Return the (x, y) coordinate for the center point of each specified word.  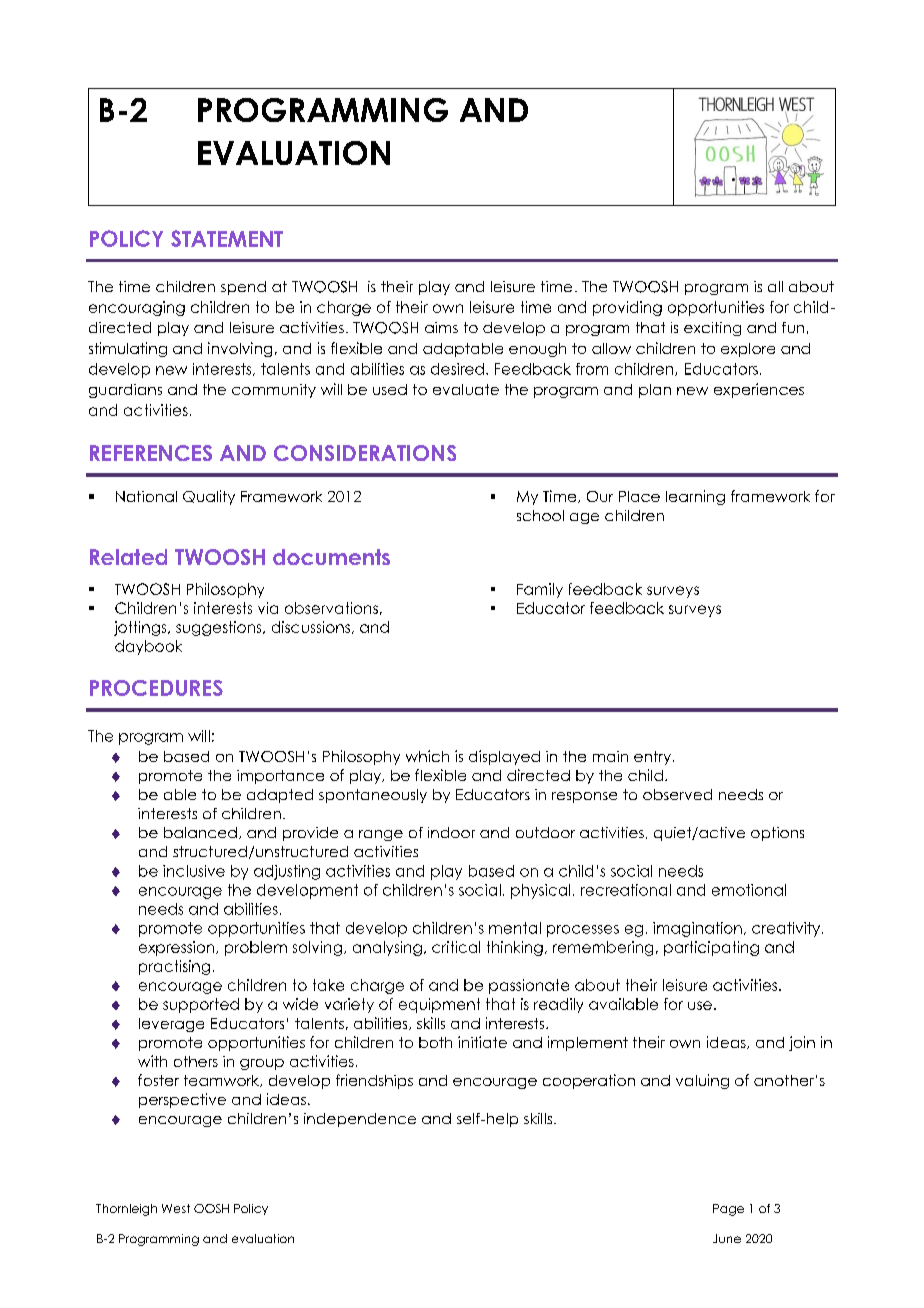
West (176, 1208)
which (427, 756)
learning (695, 497)
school (540, 515)
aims (441, 327)
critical (456, 947)
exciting (712, 329)
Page (728, 1210)
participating (711, 948)
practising (174, 967)
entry (652, 758)
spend (243, 288)
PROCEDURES (156, 688)
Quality (209, 497)
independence (360, 1120)
